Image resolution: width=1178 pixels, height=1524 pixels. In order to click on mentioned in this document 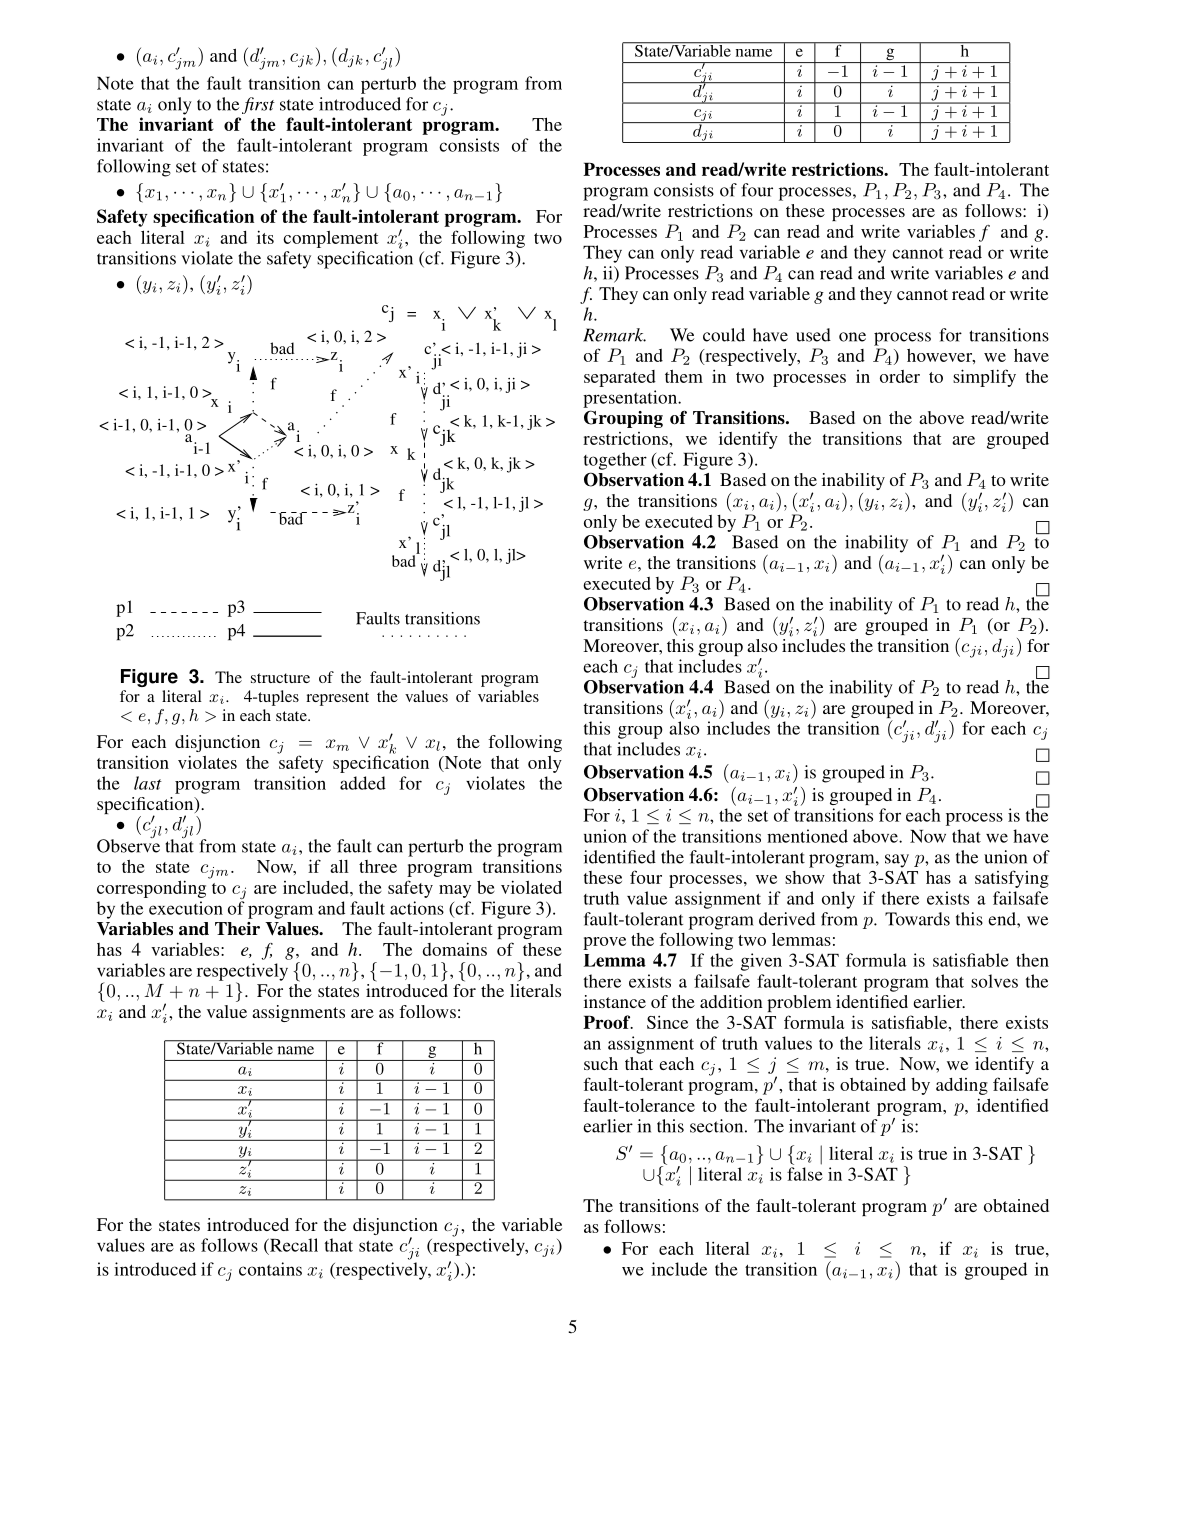, I will do `click(807, 836)`.
